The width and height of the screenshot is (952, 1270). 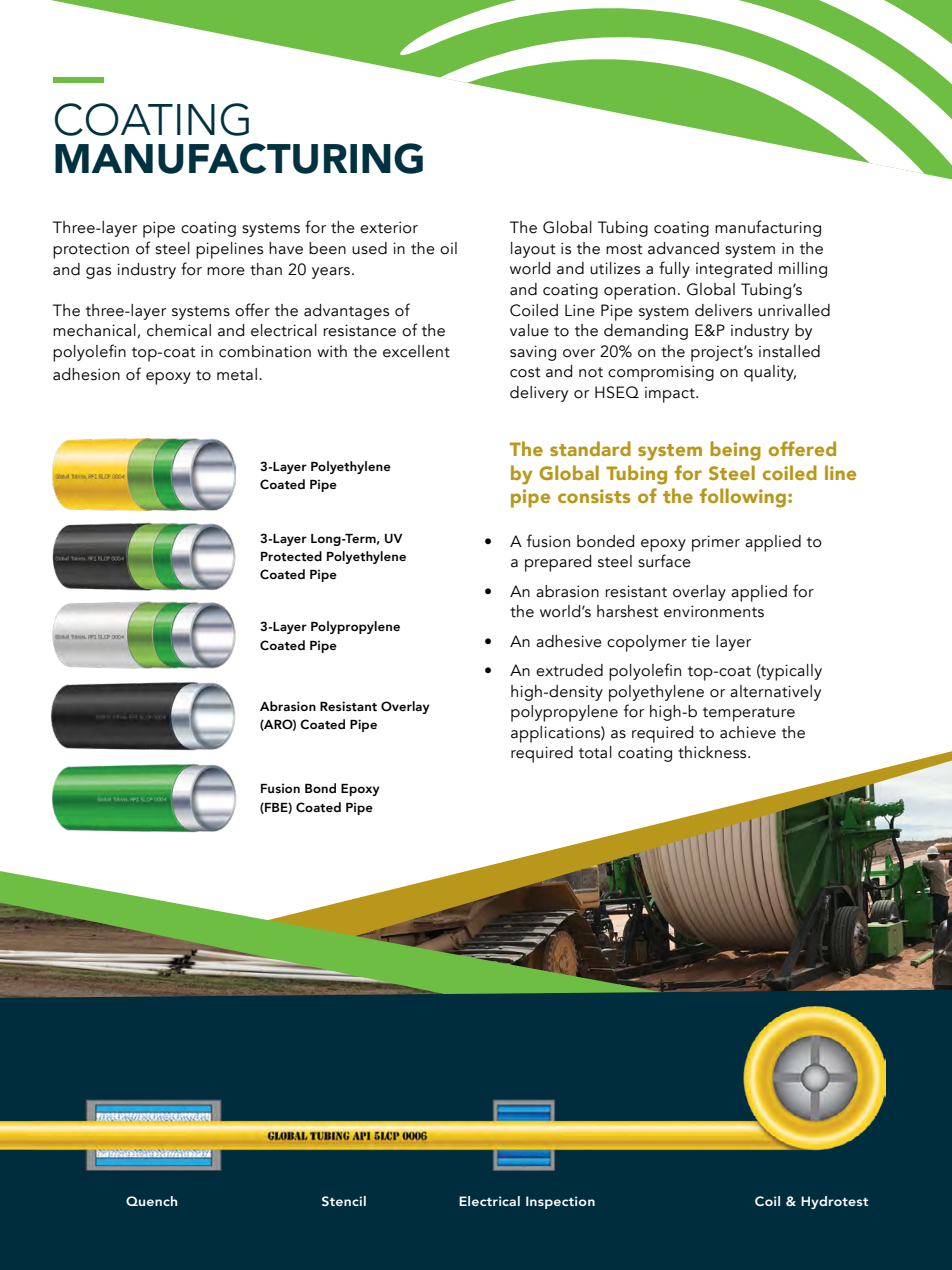 What do you see at coordinates (344, 1201) in the screenshot?
I see `Stencil` at bounding box center [344, 1201].
